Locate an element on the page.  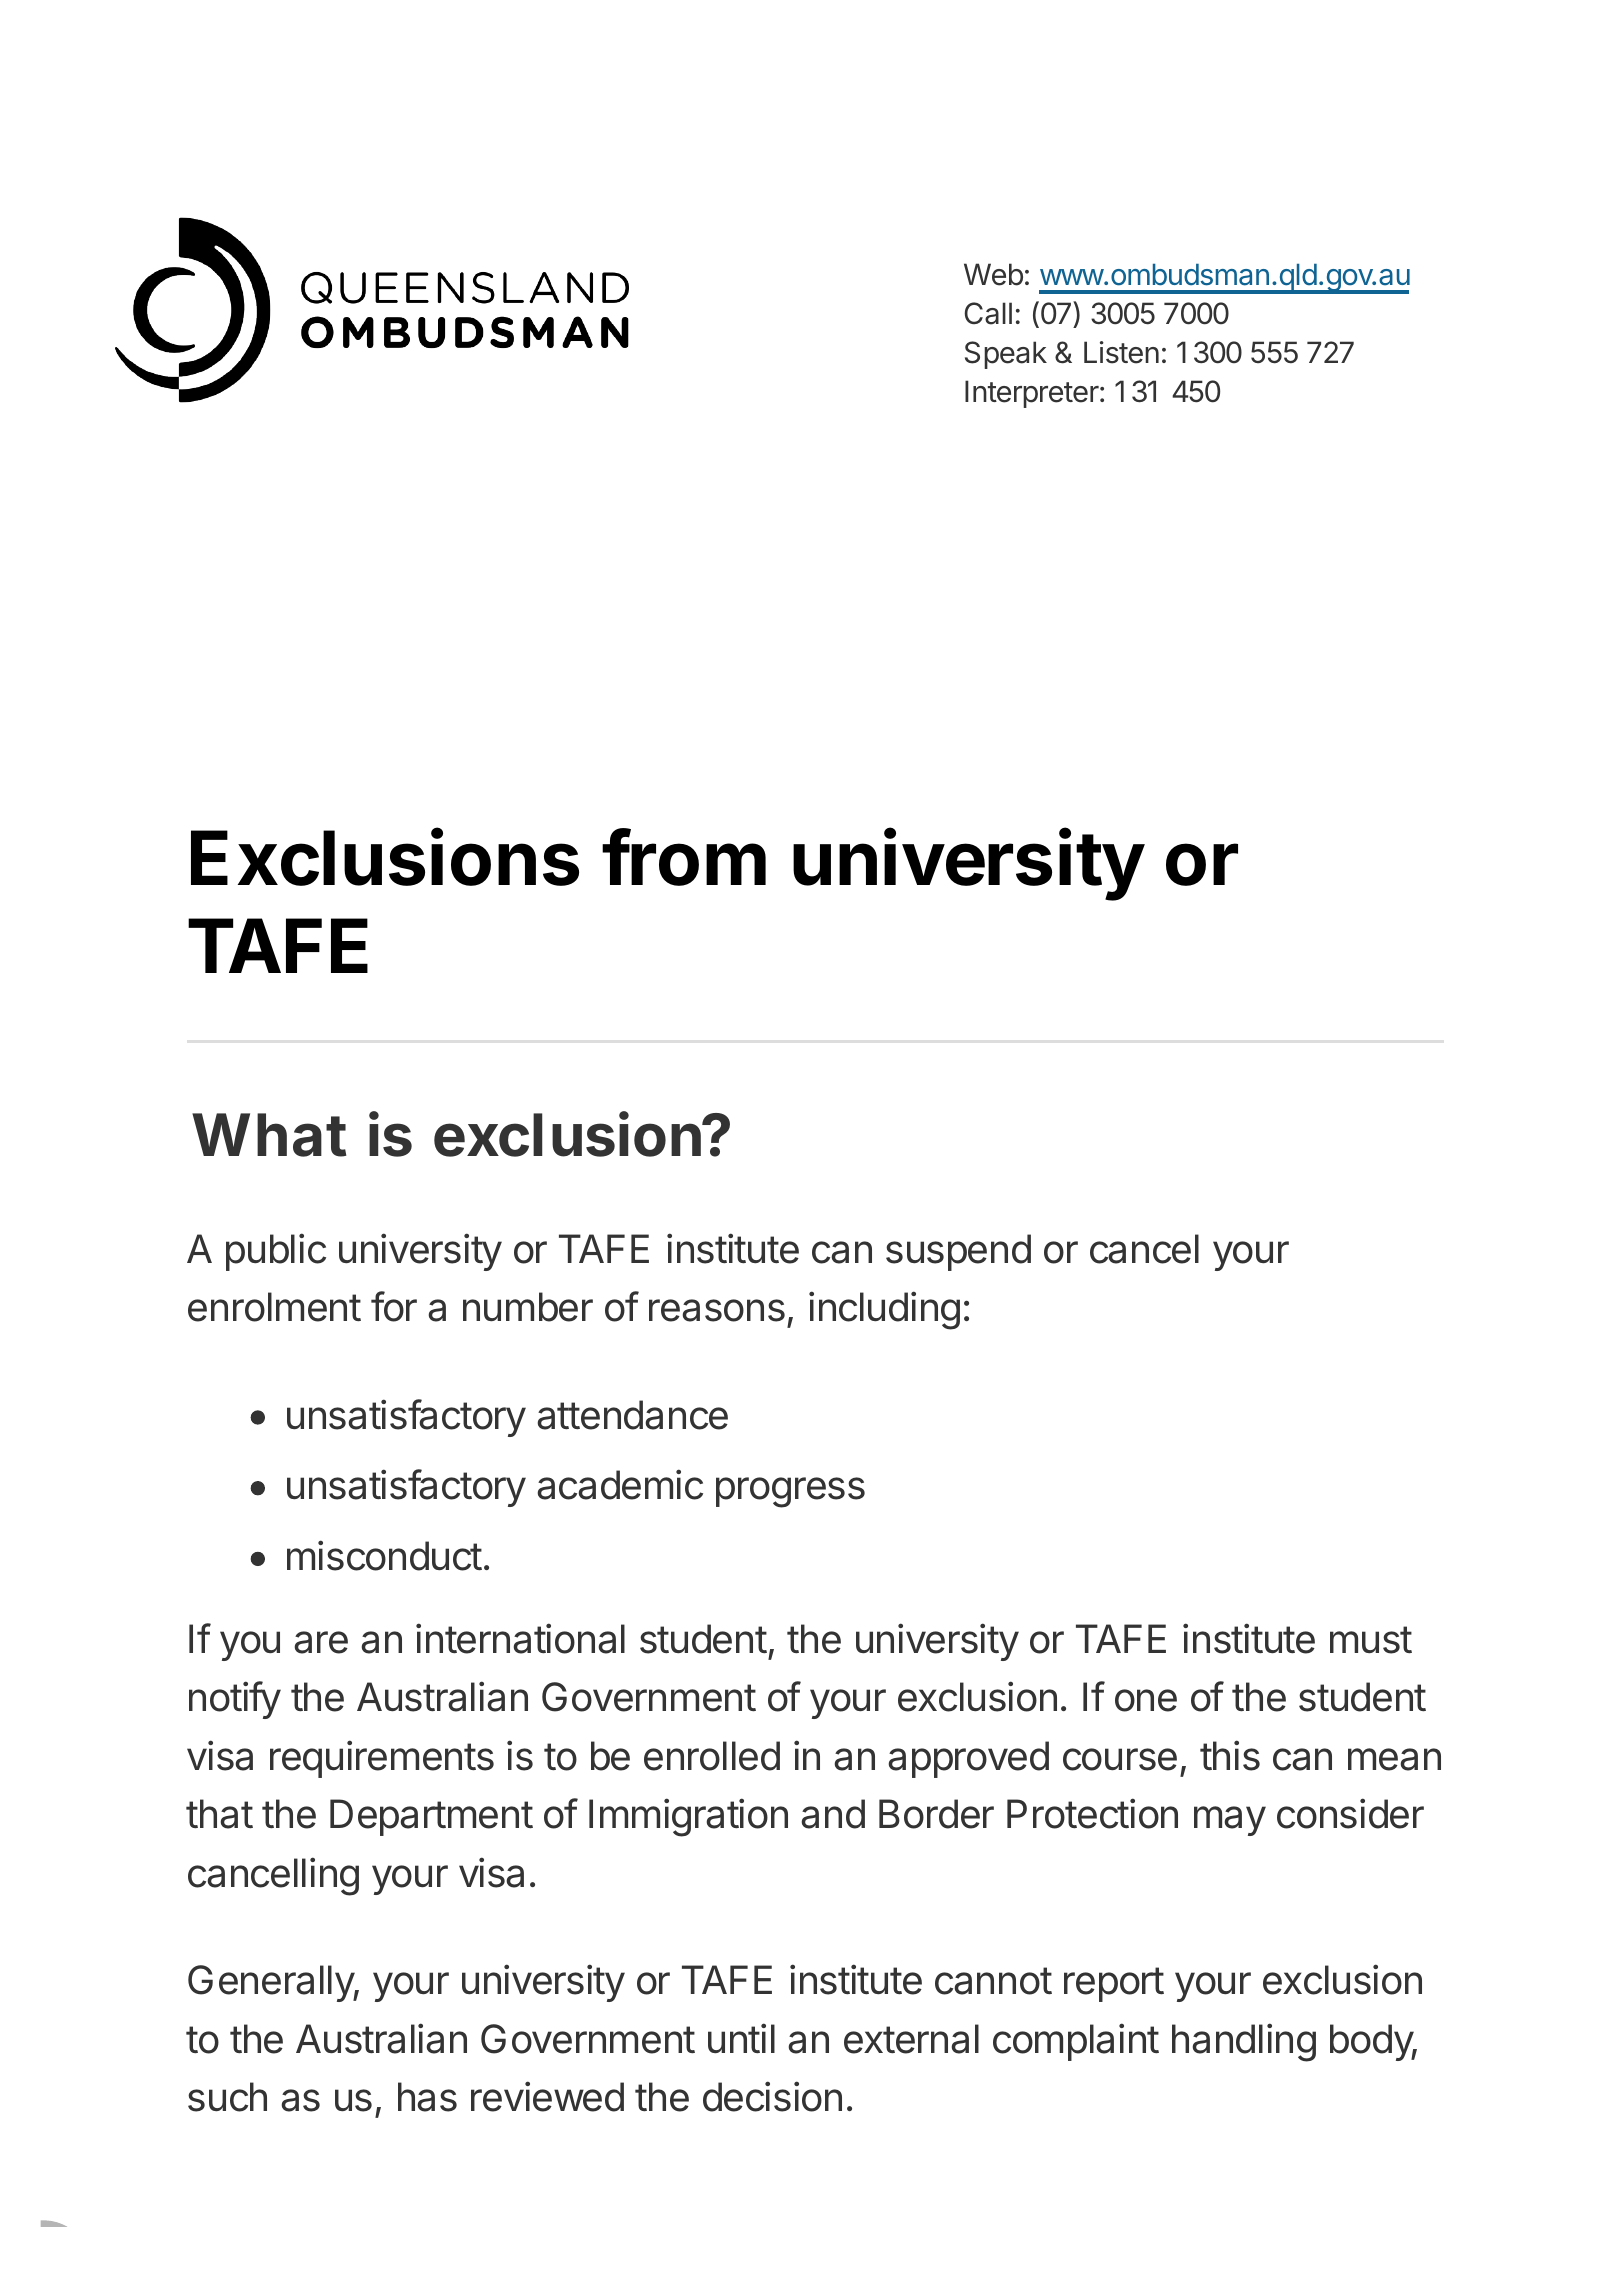
suspend is located at coordinates (958, 1252).
